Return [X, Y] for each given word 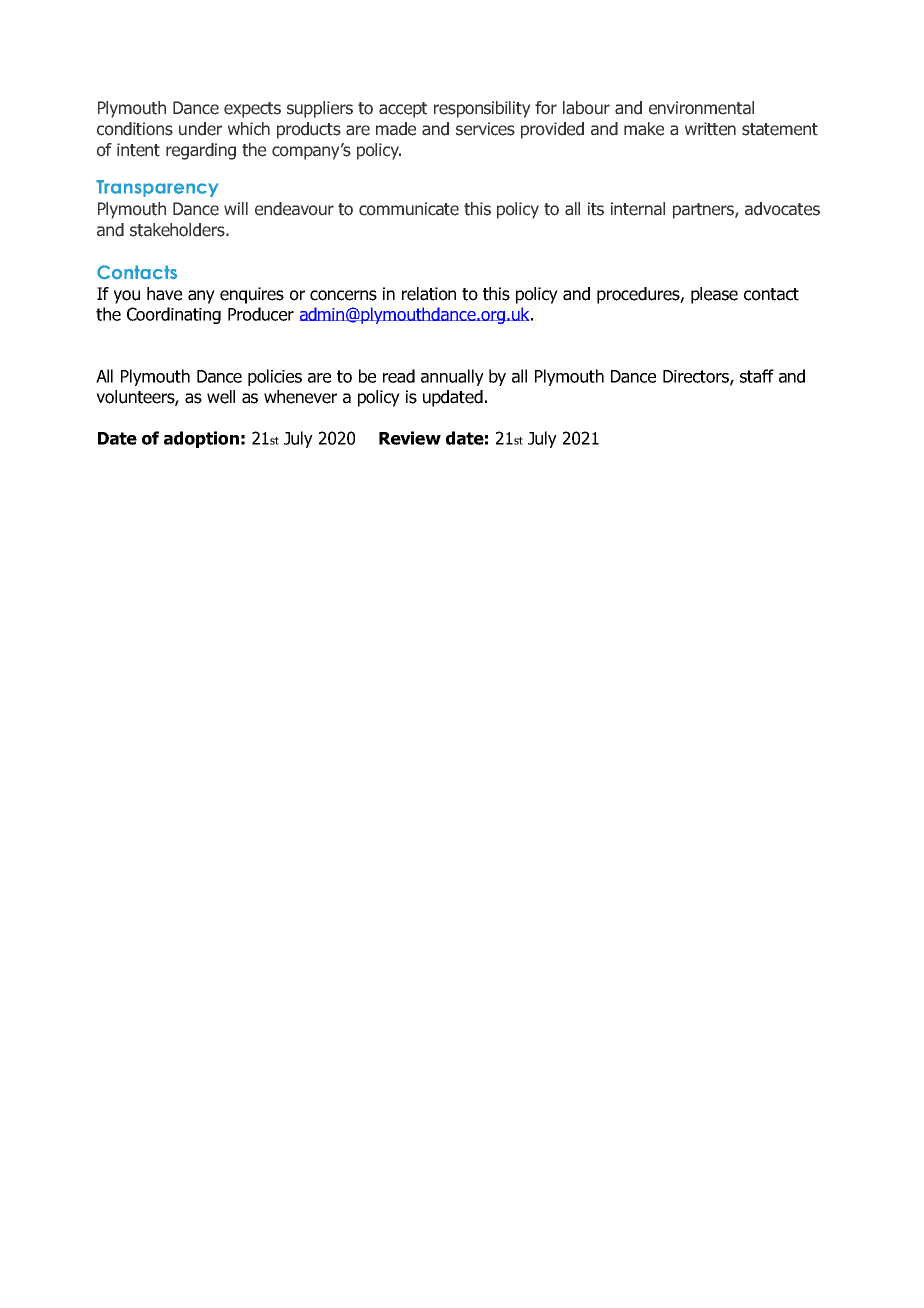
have [164, 294]
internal [638, 209]
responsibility [482, 109]
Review [410, 438]
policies [275, 377]
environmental [701, 108]
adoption [201, 439]
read [399, 376]
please [714, 295]
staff [757, 376]
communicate [409, 209]
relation [429, 294]
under [200, 129]
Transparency [157, 188]
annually [452, 377]
